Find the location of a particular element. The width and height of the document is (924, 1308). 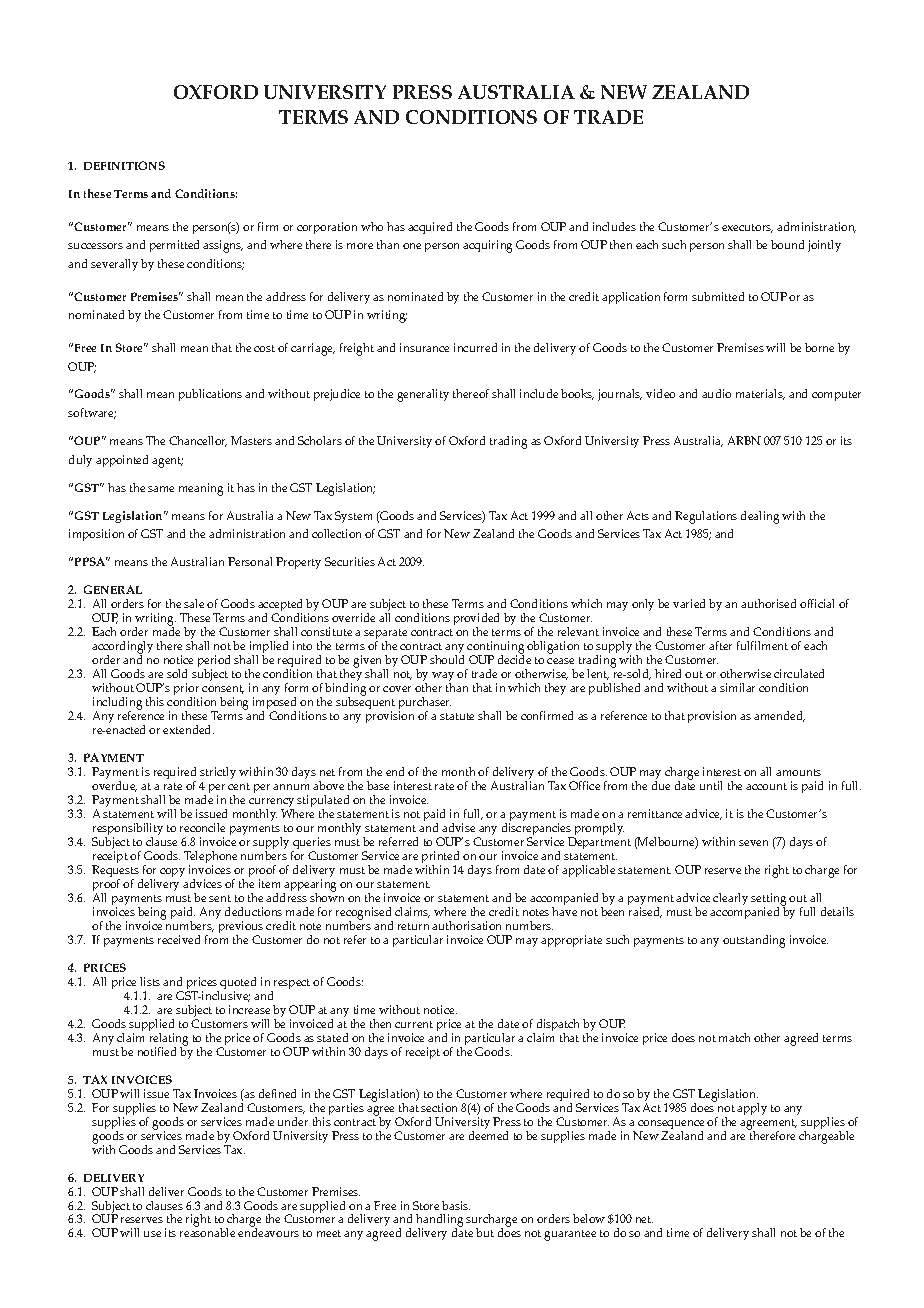

executors is located at coordinates (747, 228).
